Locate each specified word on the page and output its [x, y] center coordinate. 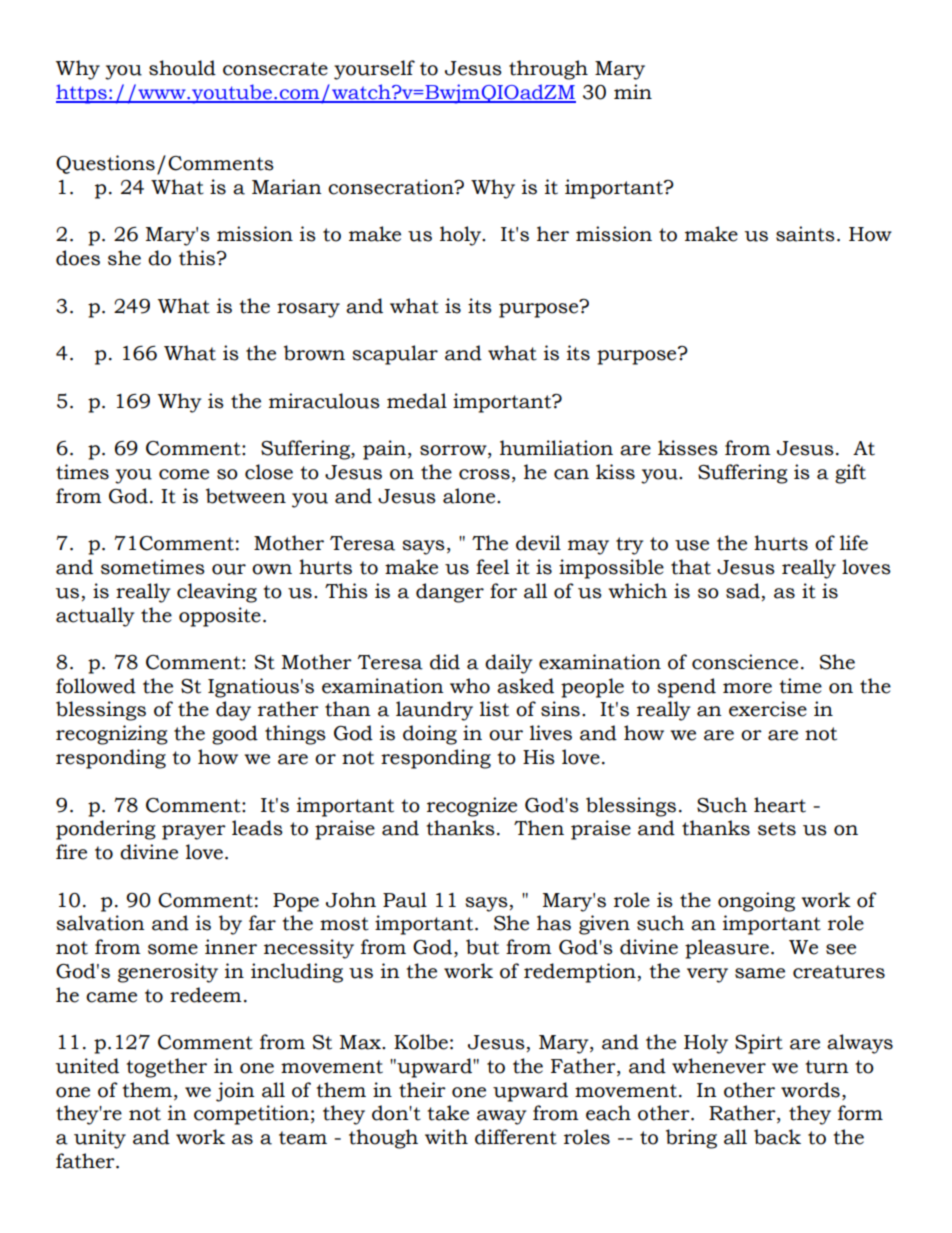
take [448, 1113]
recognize [472, 807]
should [182, 68]
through [548, 70]
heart [780, 805]
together [166, 1068]
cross [484, 474]
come [184, 474]
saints [805, 234]
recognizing [112, 735]
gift [850, 474]
